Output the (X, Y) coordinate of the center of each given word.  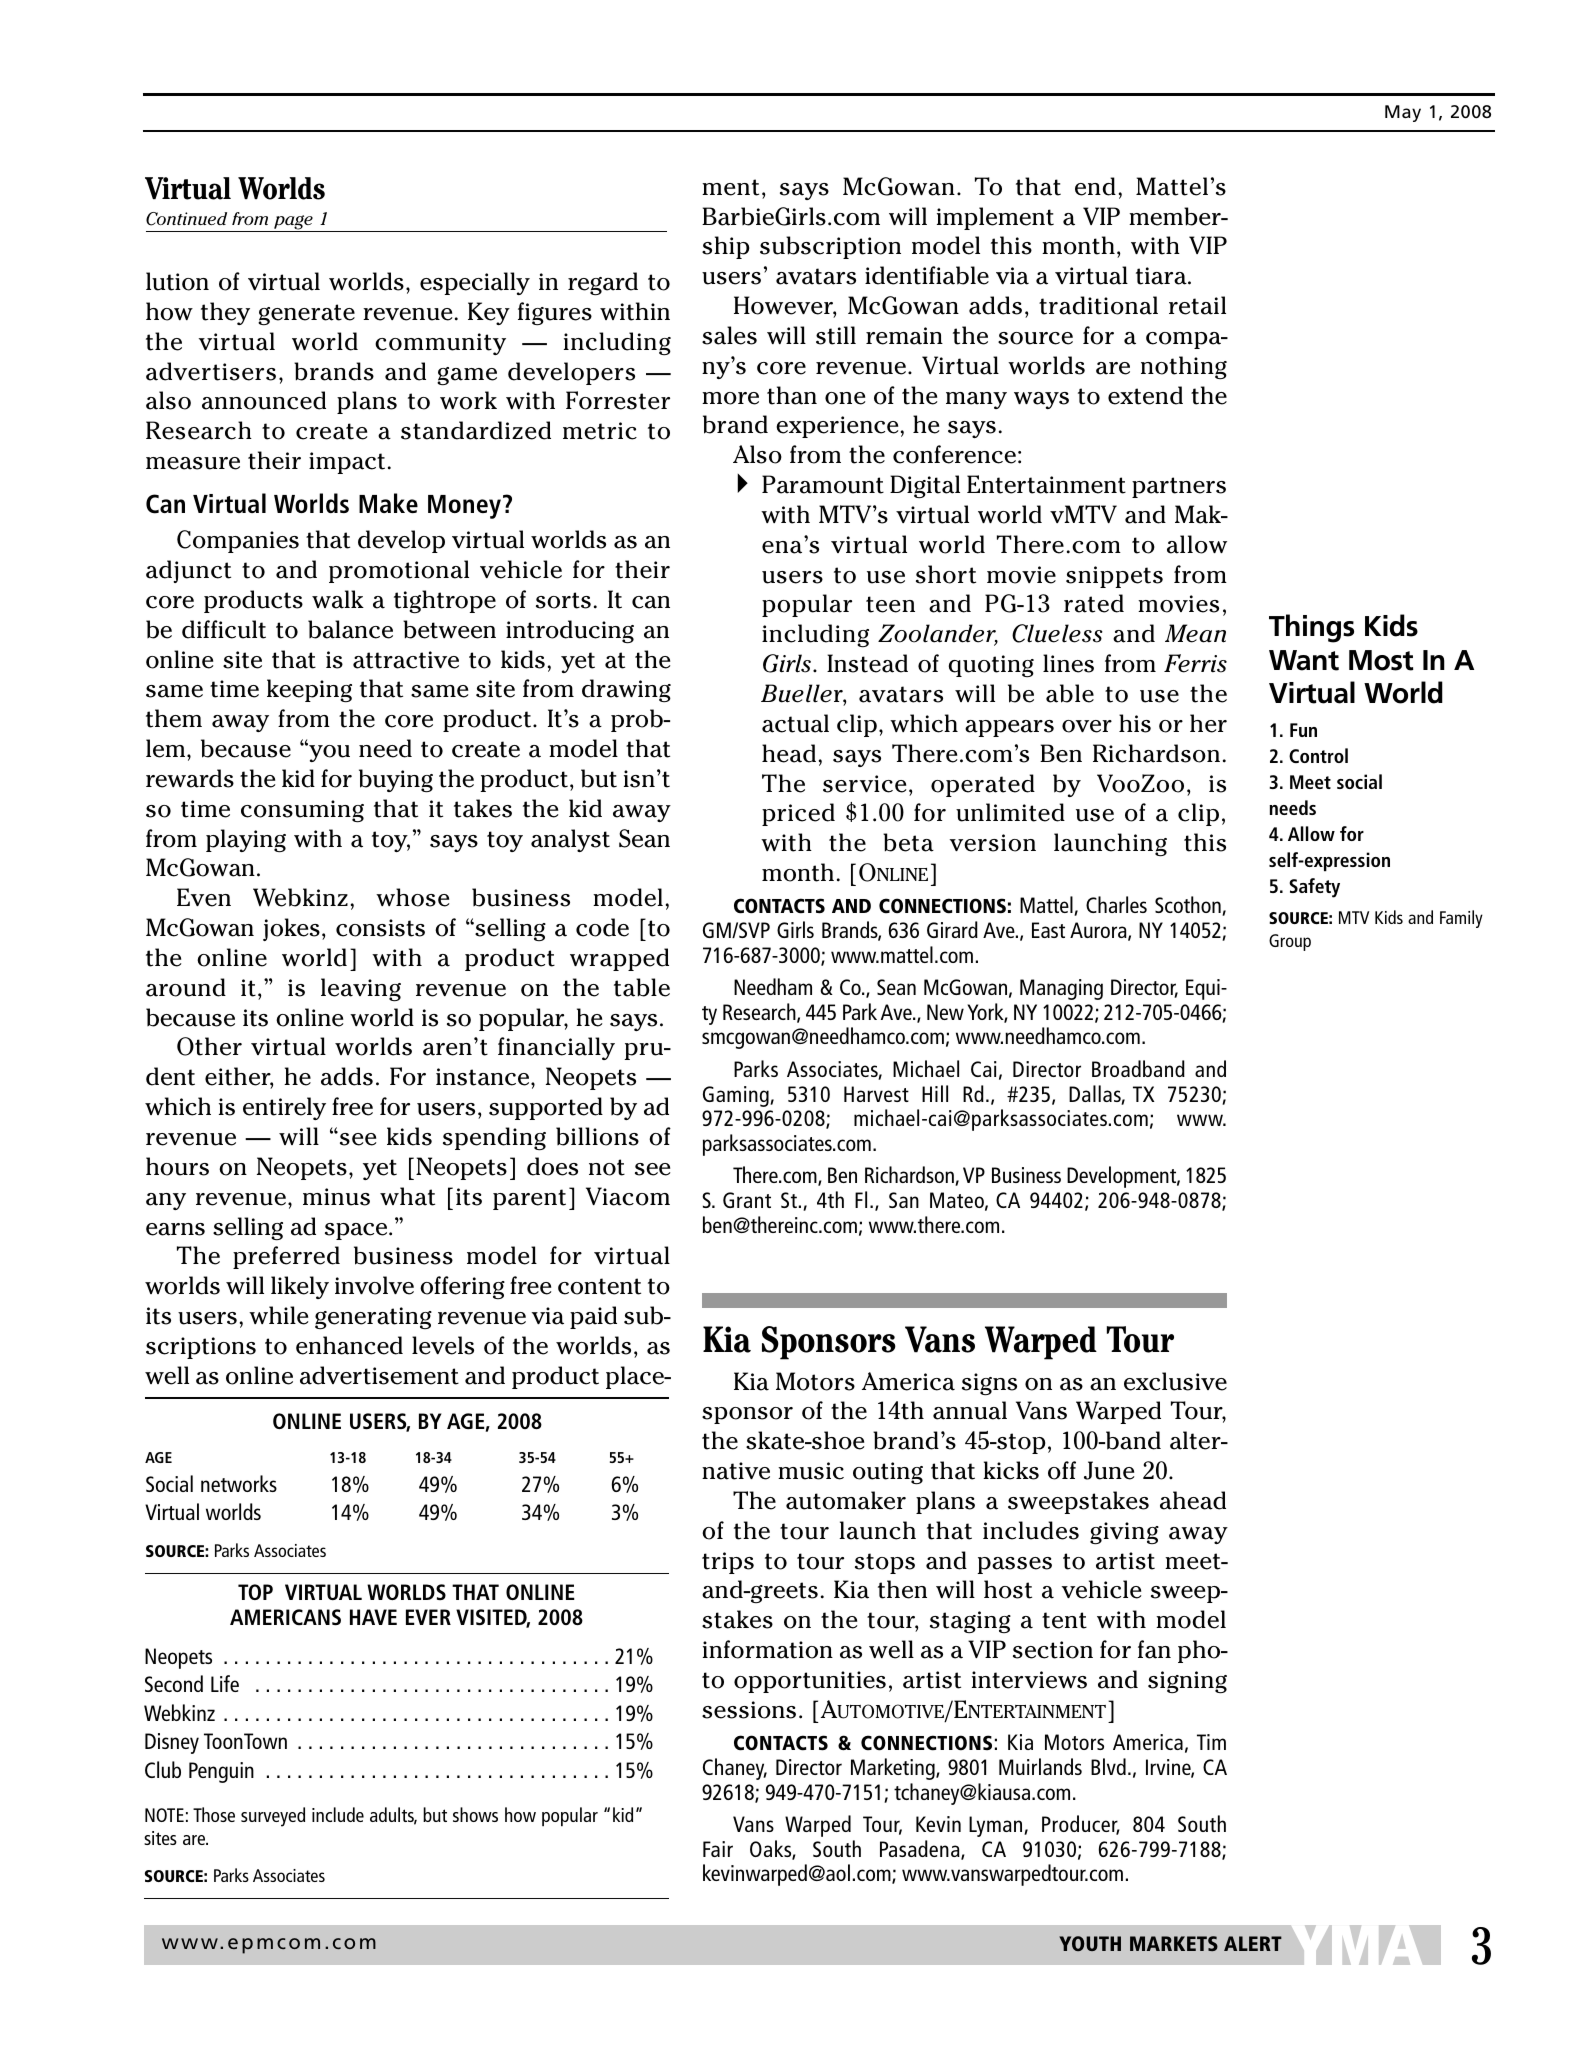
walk (338, 599)
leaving (361, 990)
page (293, 223)
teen (890, 604)
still (836, 335)
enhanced (349, 1345)
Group (1290, 942)
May (1403, 113)
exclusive (1175, 1381)
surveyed (273, 1817)
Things (1311, 628)
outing (888, 1473)
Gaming (737, 1096)
